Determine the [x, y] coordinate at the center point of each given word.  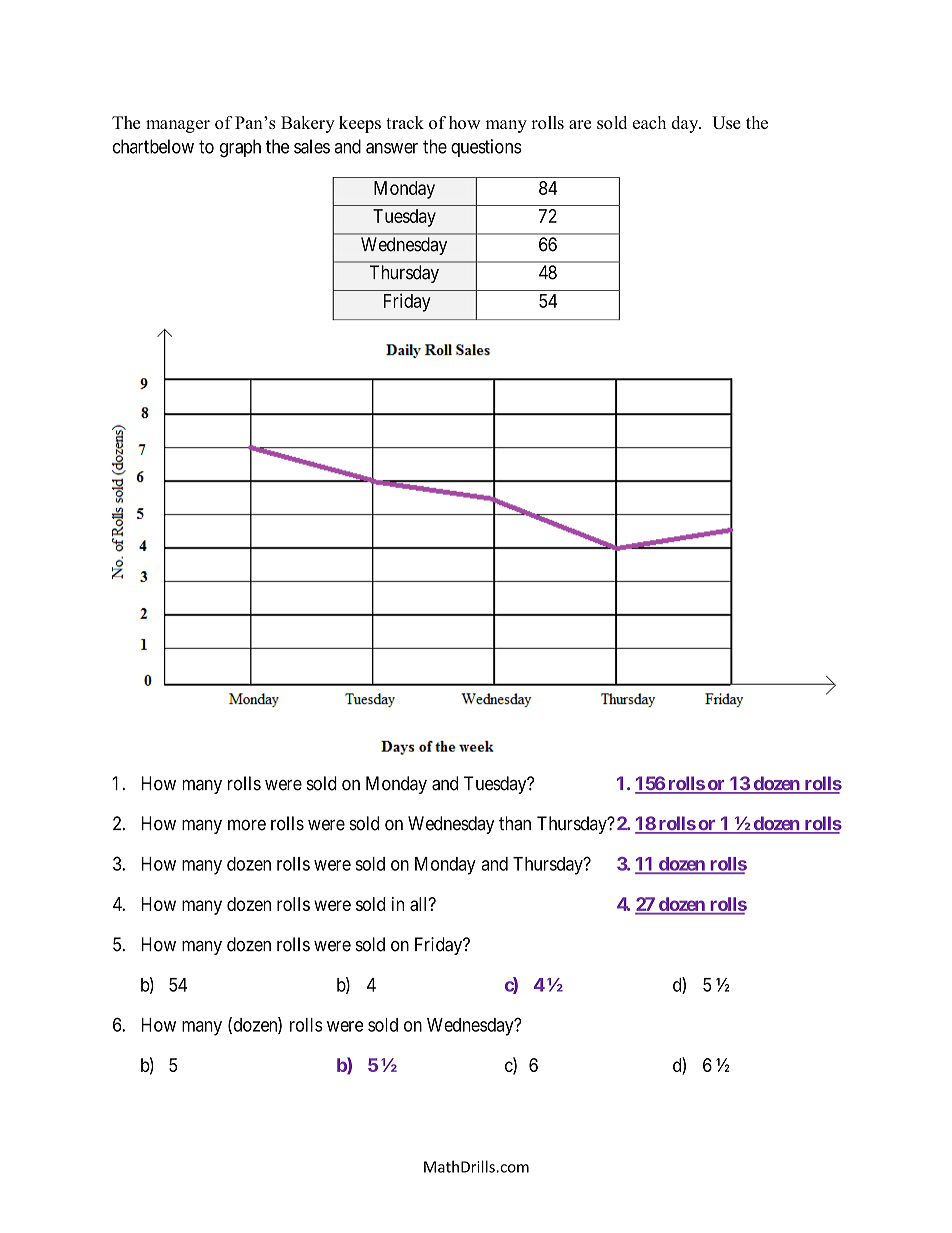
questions [486, 148]
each [649, 122]
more [247, 825]
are [580, 124]
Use [726, 122]
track [405, 122]
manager [178, 126]
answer [392, 148]
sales [312, 146]
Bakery [308, 124]
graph [240, 148]
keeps [360, 124]
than [515, 823]
